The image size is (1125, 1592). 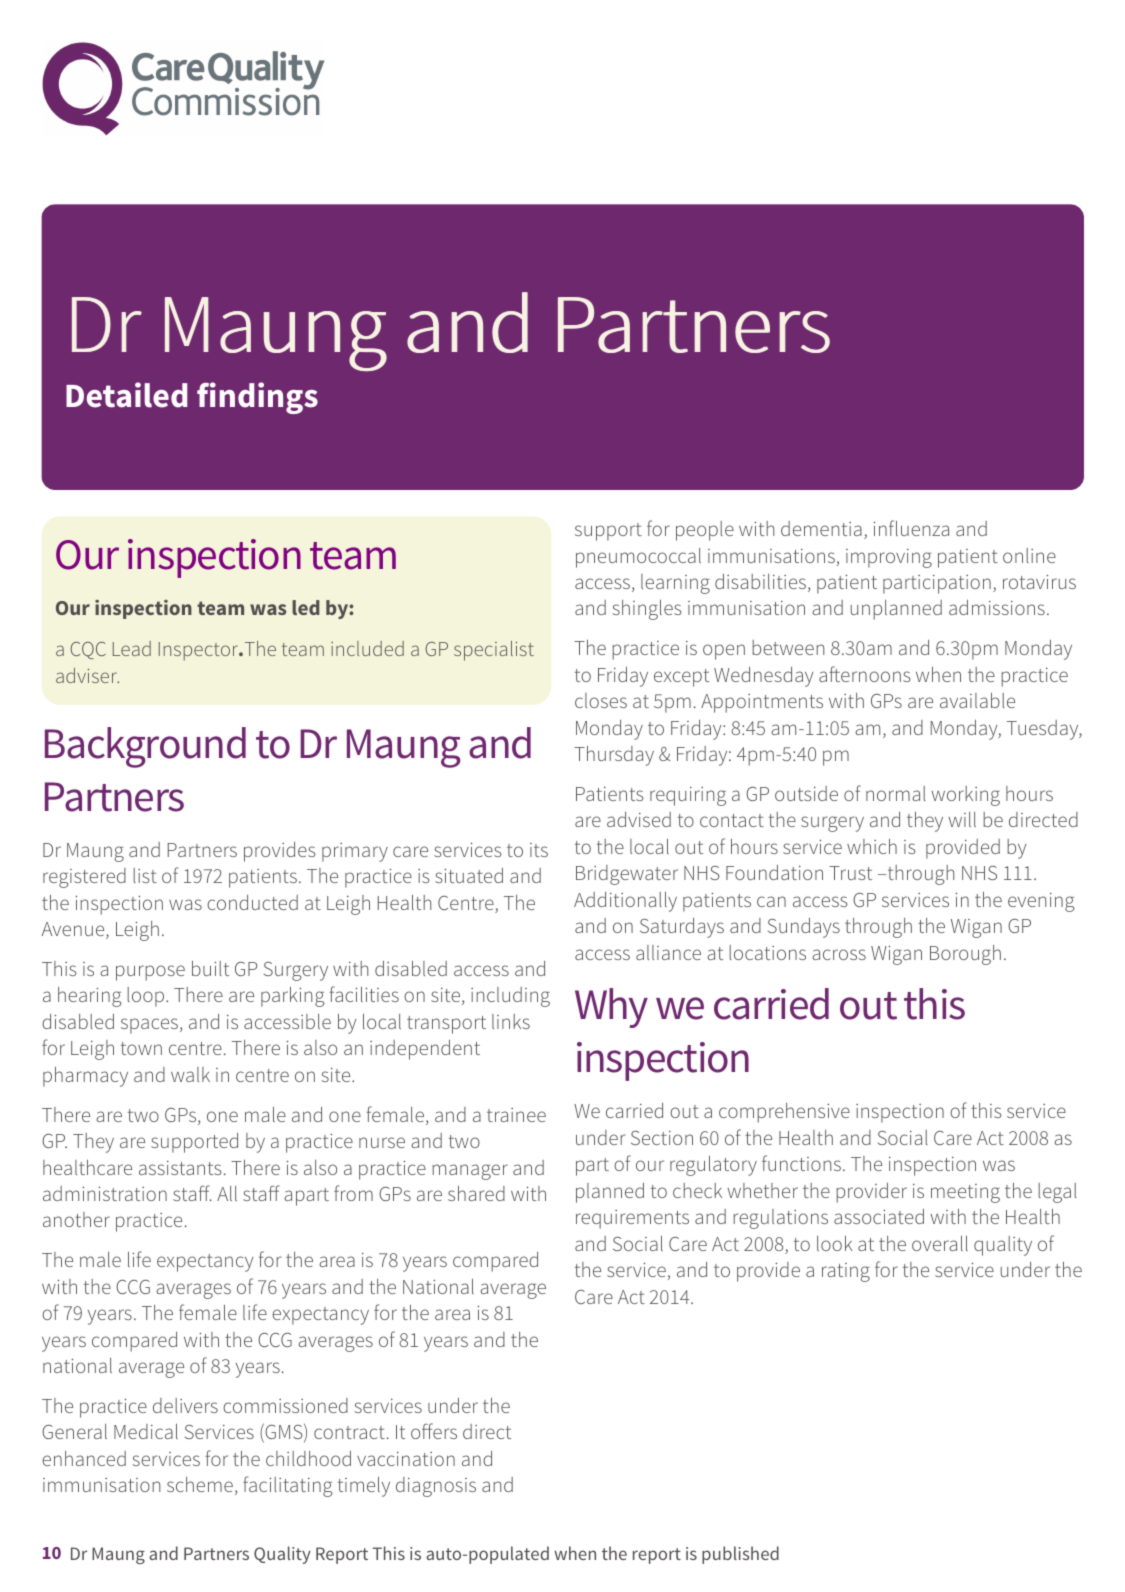 I want to click on scheme, so click(x=200, y=1484).
